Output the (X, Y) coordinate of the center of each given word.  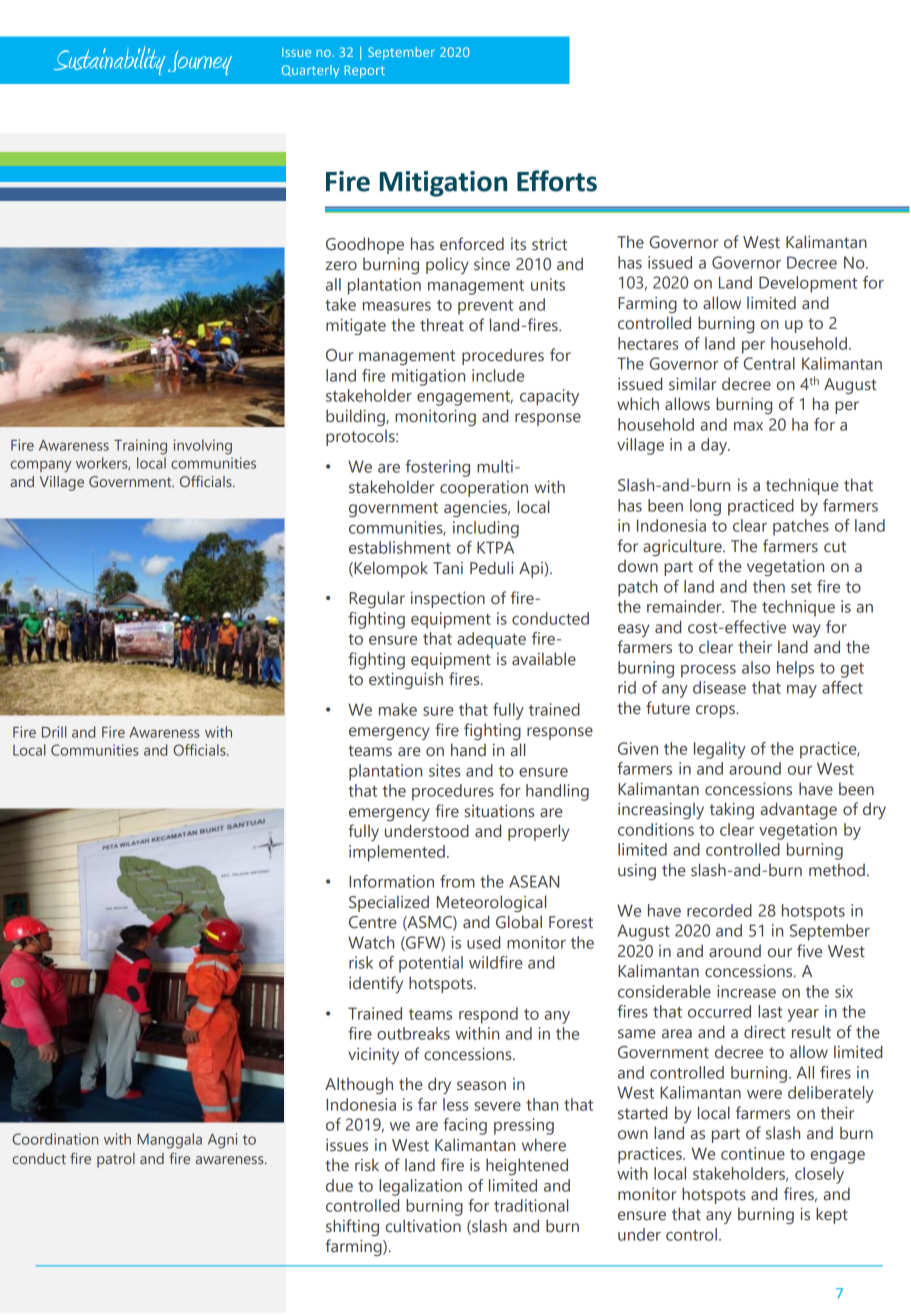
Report (364, 71)
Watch (371, 942)
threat (442, 325)
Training (140, 447)
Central (769, 363)
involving (203, 447)
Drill (54, 732)
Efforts (557, 181)
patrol (116, 1160)
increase (746, 991)
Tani (448, 568)
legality (720, 750)
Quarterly (310, 71)
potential (431, 964)
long (705, 507)
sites (444, 770)
